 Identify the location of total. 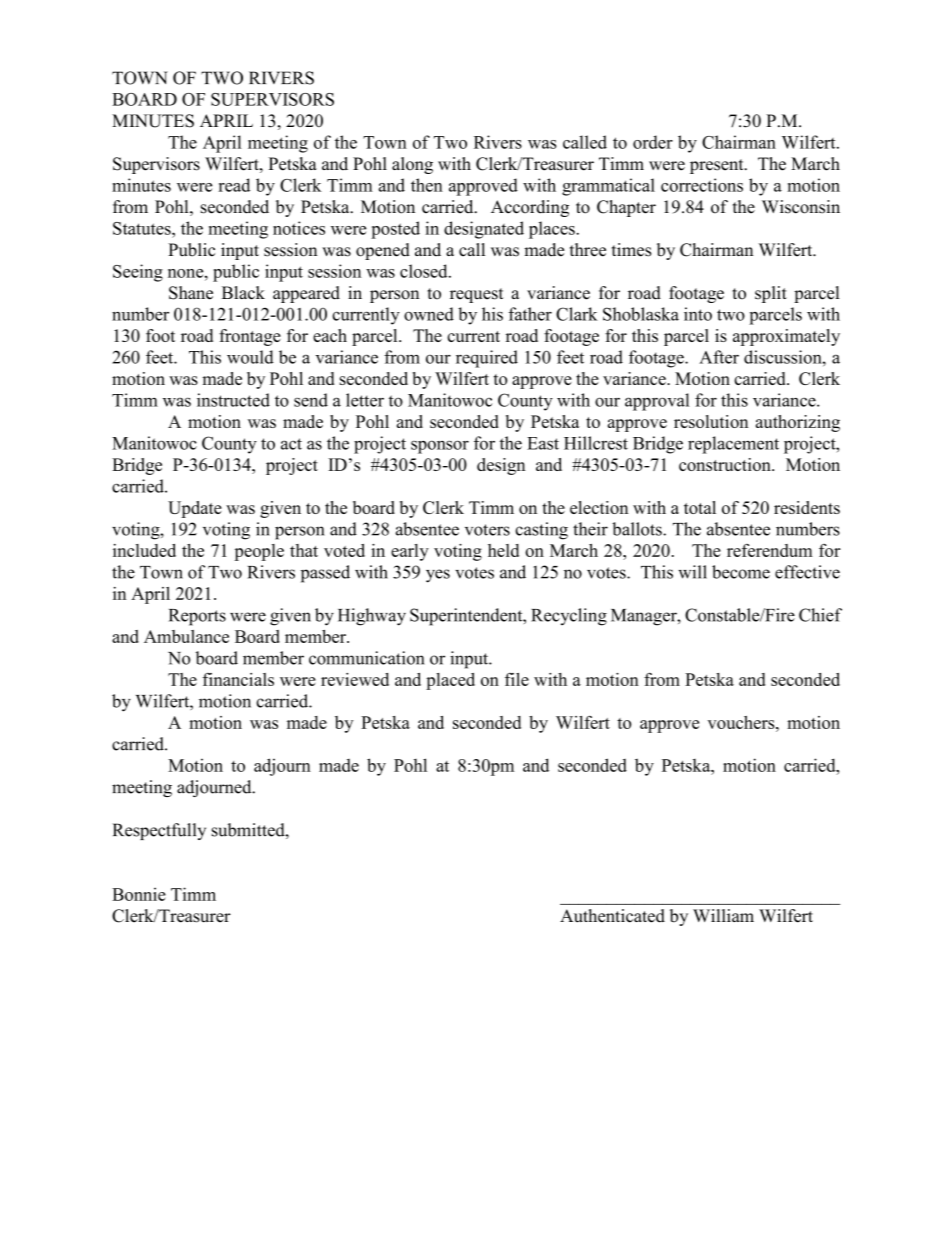
(700, 507).
